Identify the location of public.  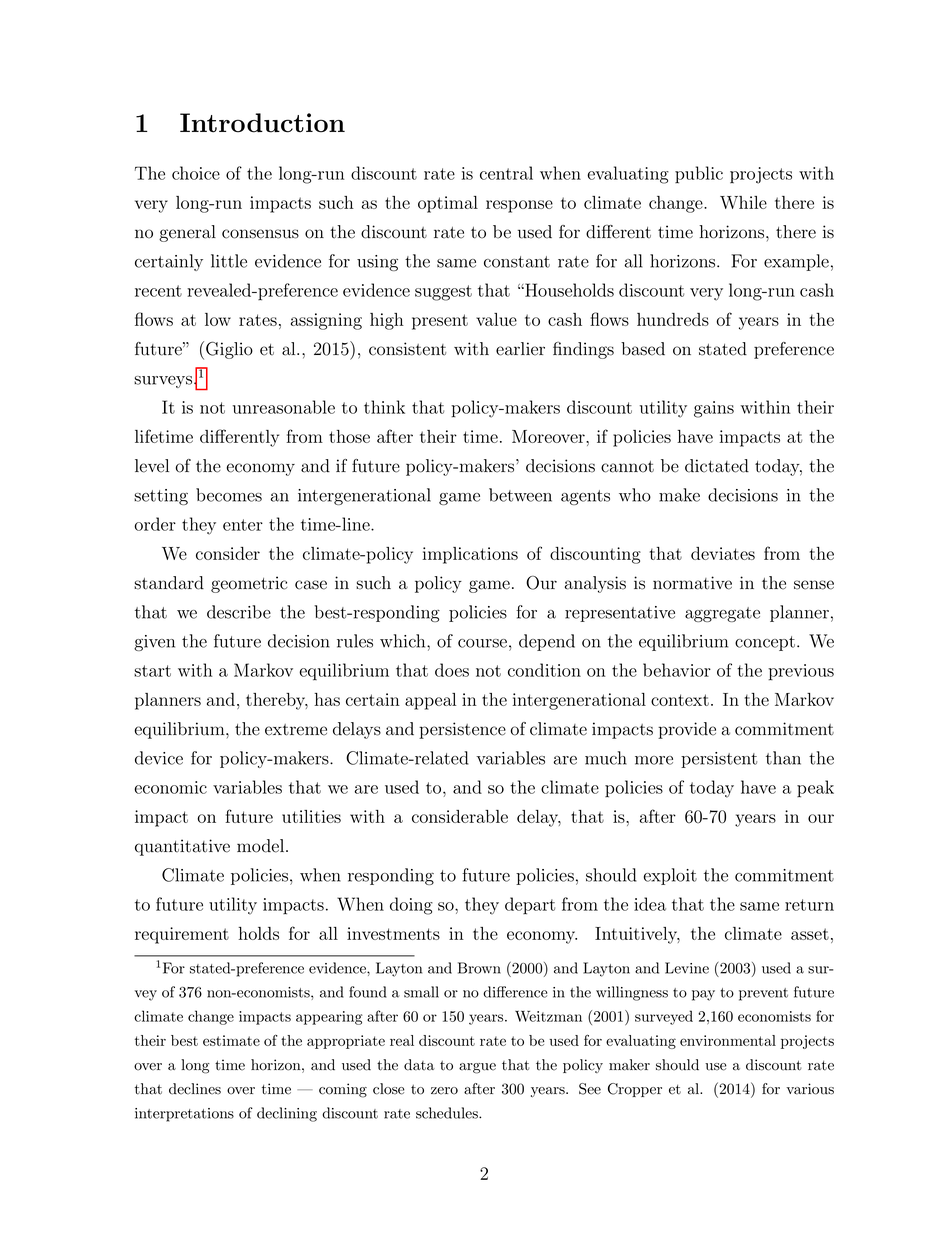
(699, 175).
